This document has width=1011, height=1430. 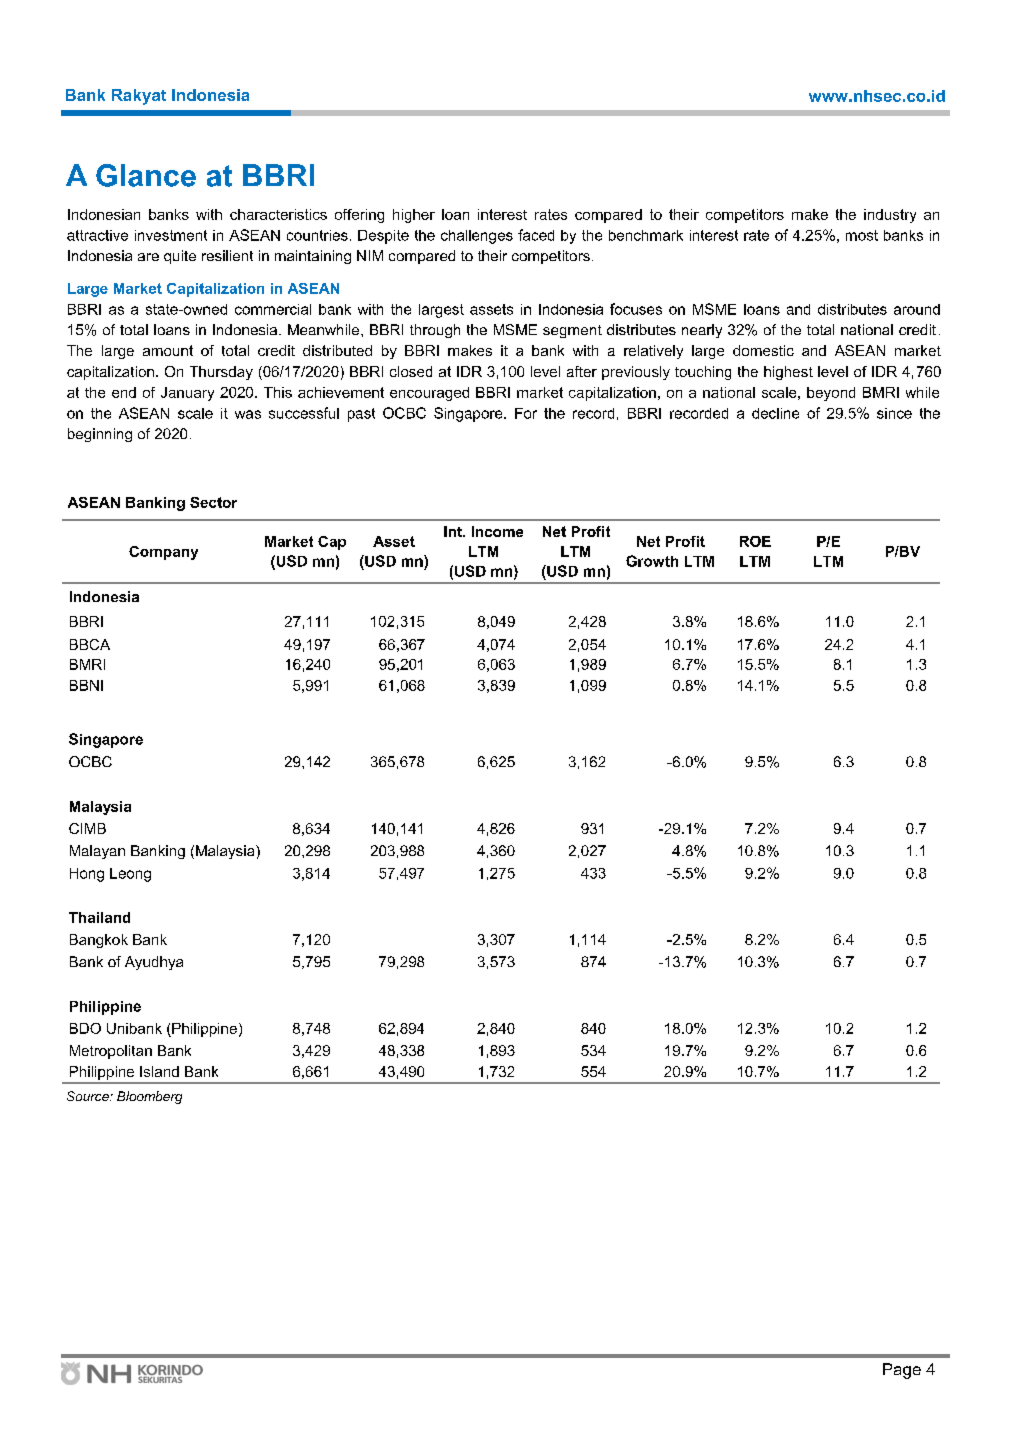 I want to click on challenges, so click(x=477, y=237).
